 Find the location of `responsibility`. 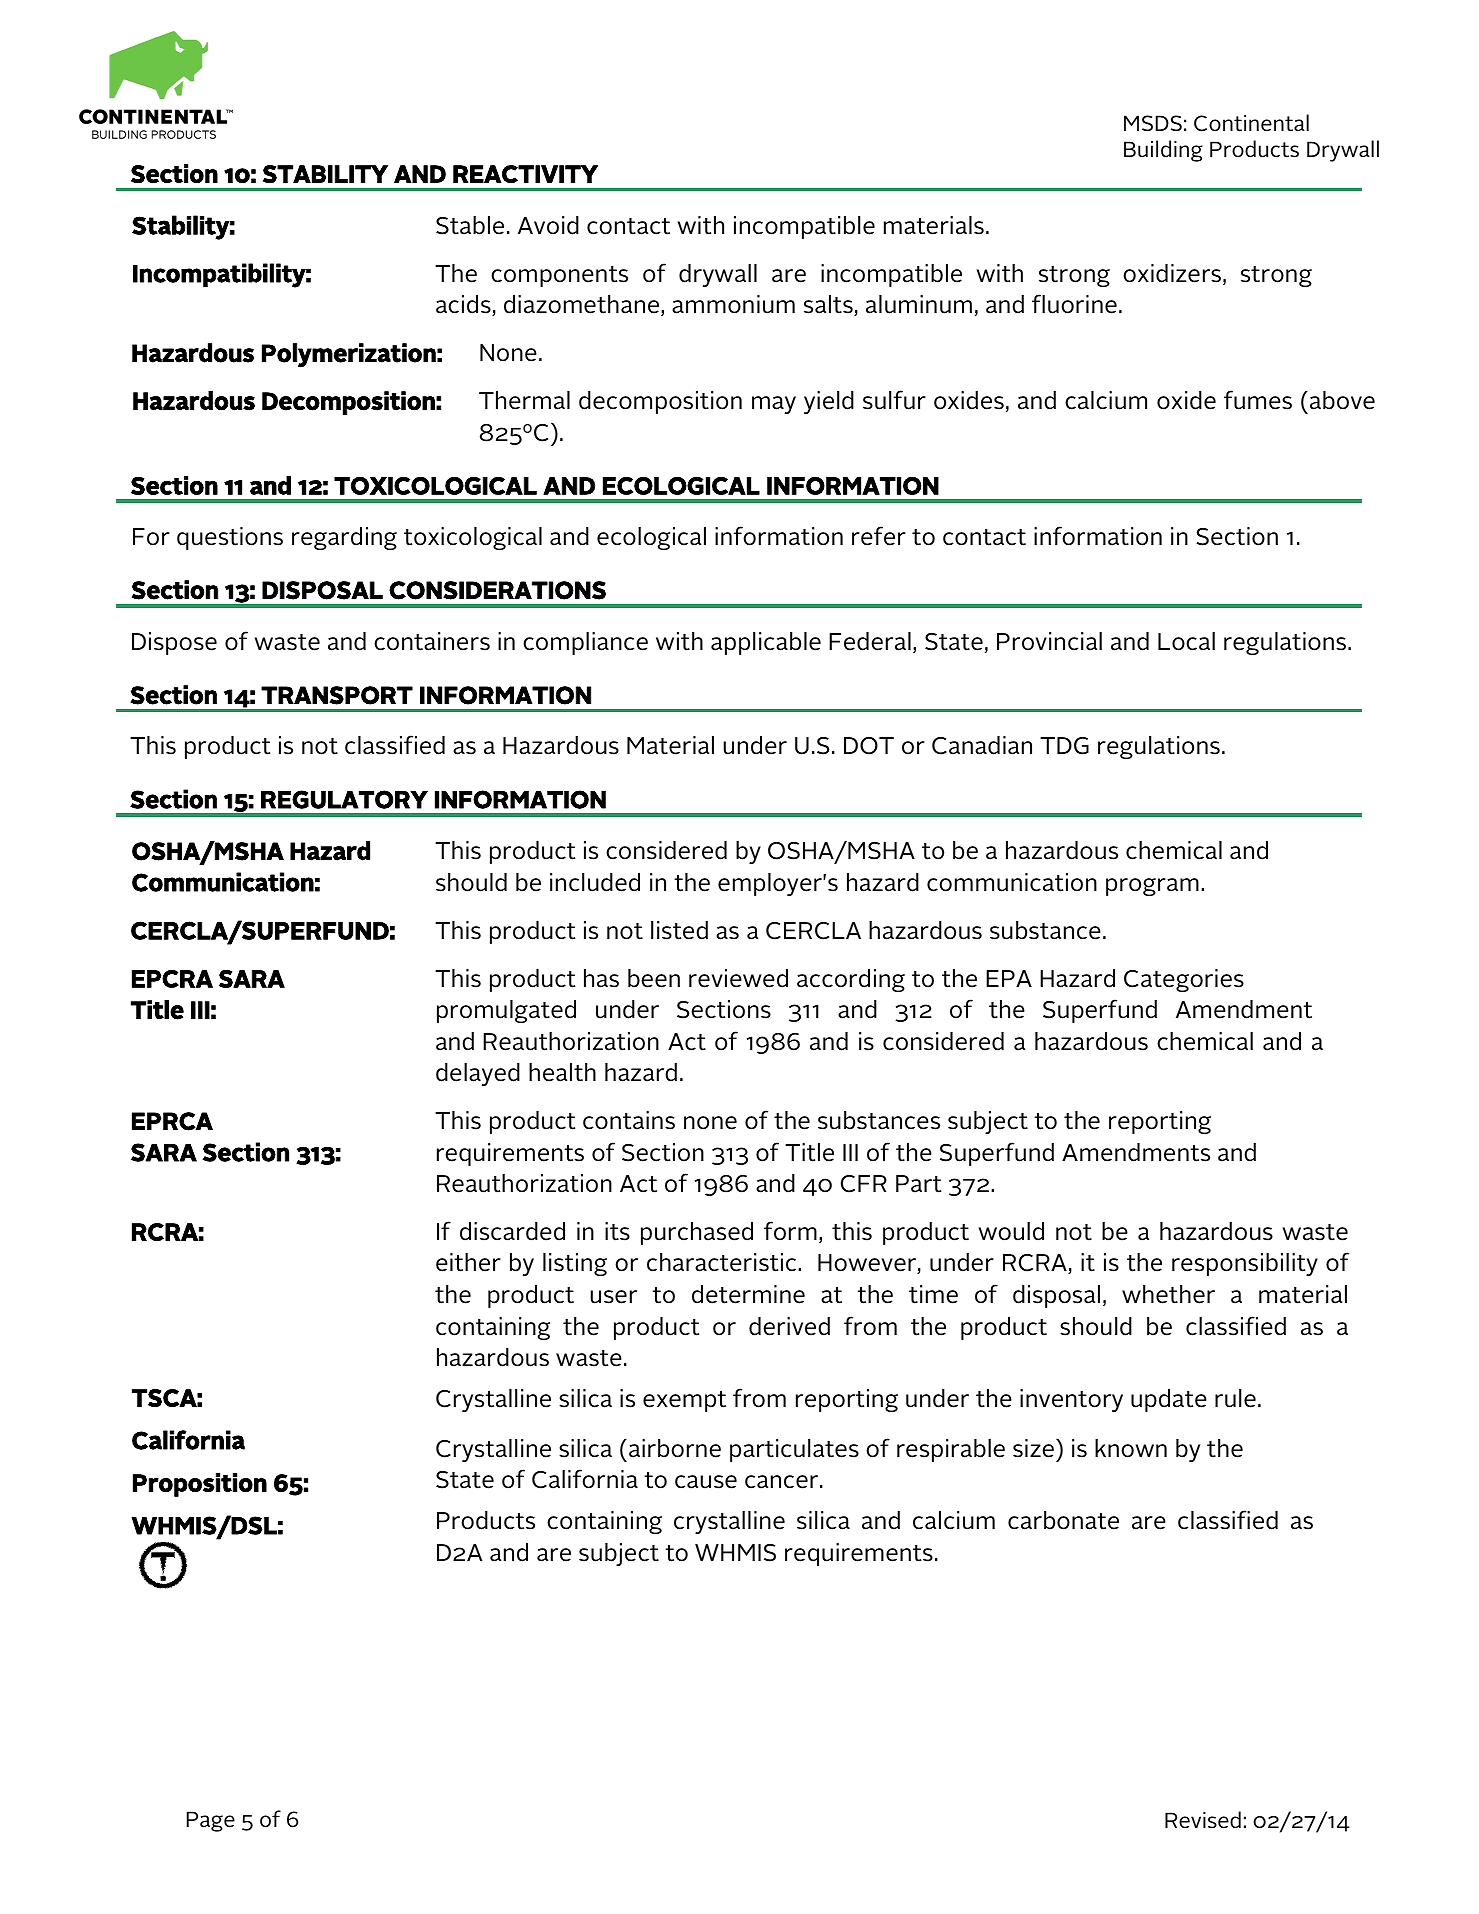

responsibility is located at coordinates (1245, 1264).
